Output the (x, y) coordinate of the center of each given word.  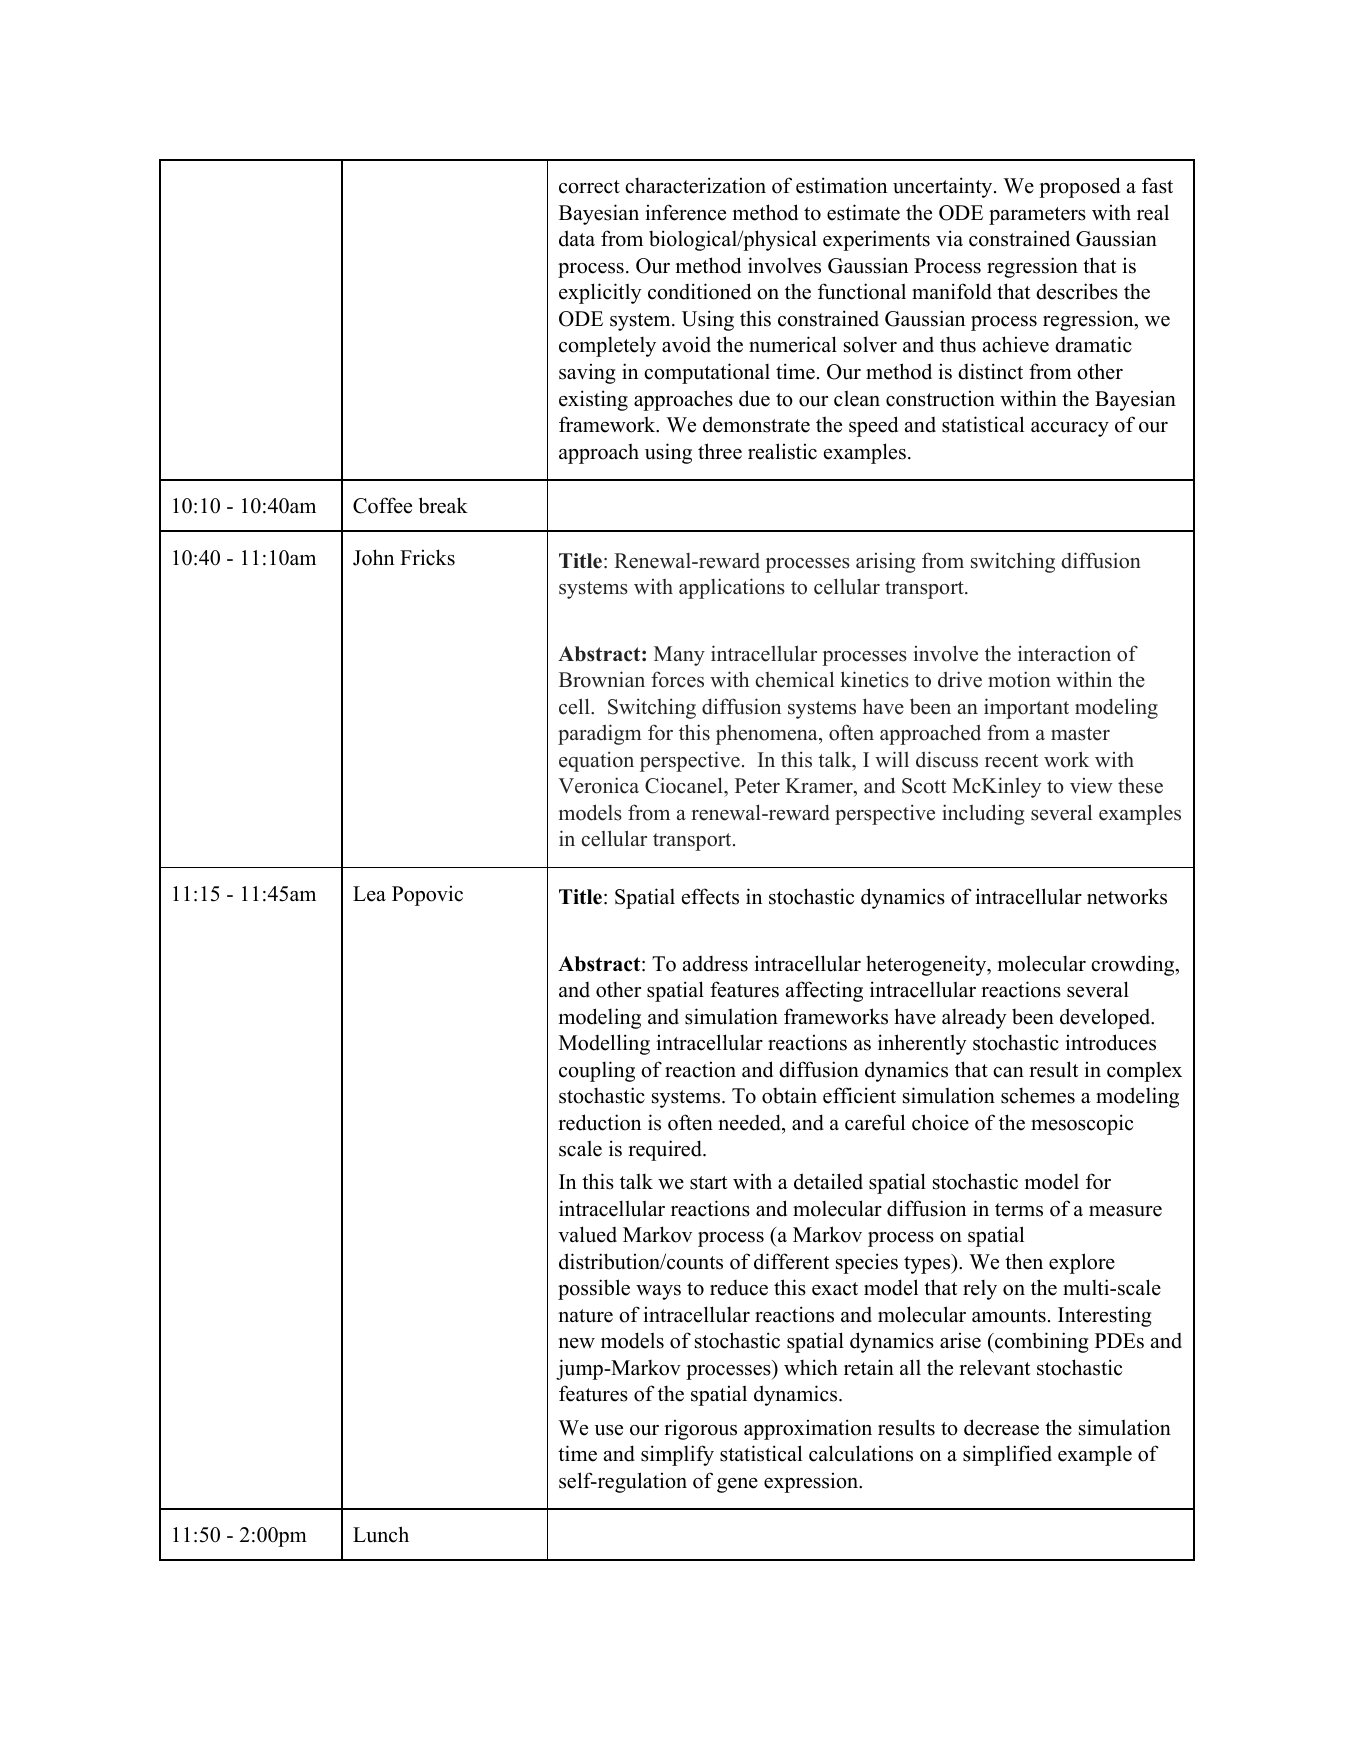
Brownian (602, 679)
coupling (597, 1071)
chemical (794, 679)
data (577, 238)
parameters (1037, 216)
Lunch (381, 1534)
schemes (1038, 1095)
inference (685, 212)
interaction (1064, 653)
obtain (789, 1095)
